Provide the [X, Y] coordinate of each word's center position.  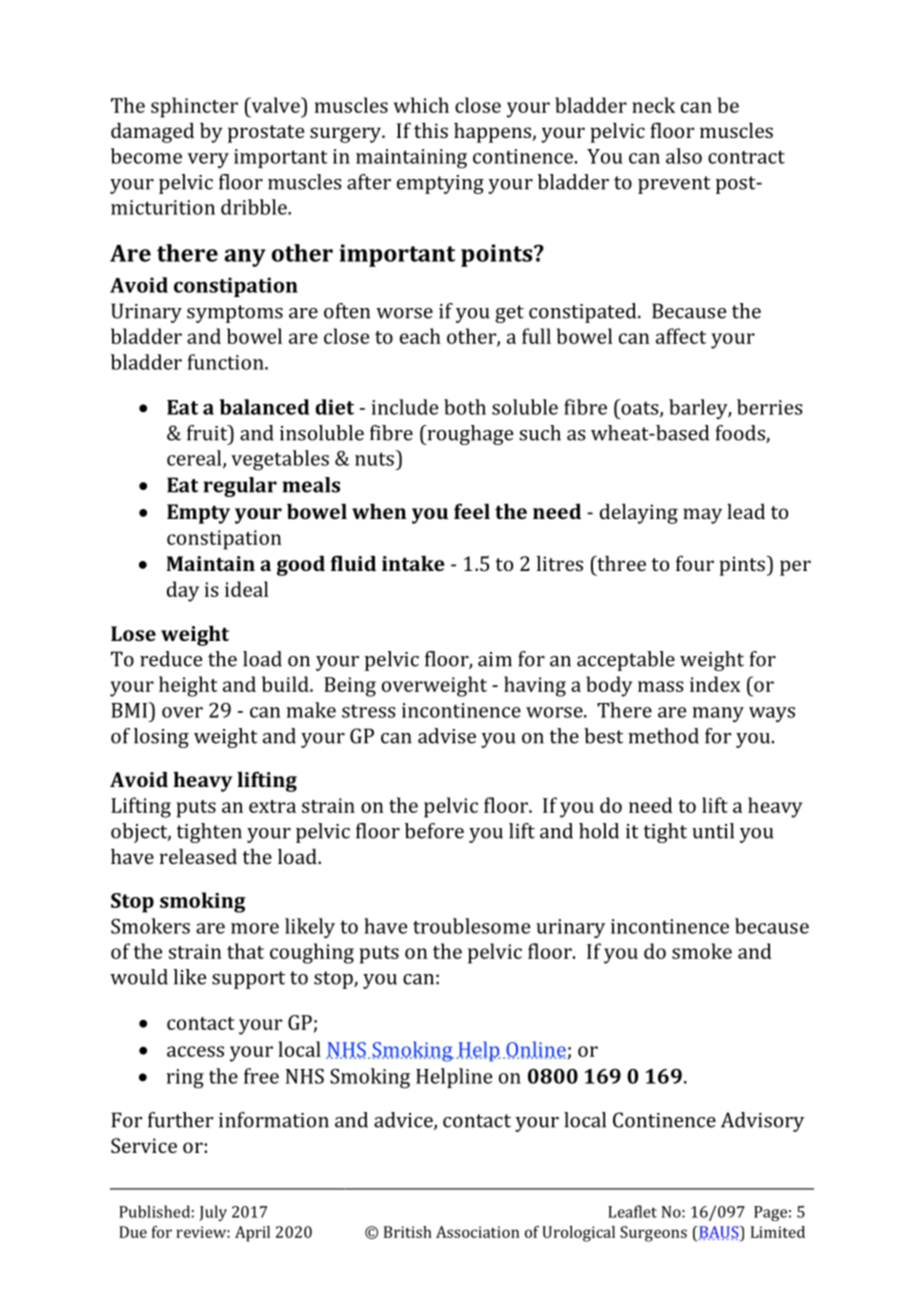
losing [161, 738]
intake [413, 563]
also [684, 156]
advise [447, 736]
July [213, 1213]
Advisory [762, 1122]
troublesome [471, 926]
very [208, 160]
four [695, 563]
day [183, 591]
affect [681, 336]
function [227, 362]
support [248, 980]
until [713, 831]
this [431, 130]
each [420, 336]
